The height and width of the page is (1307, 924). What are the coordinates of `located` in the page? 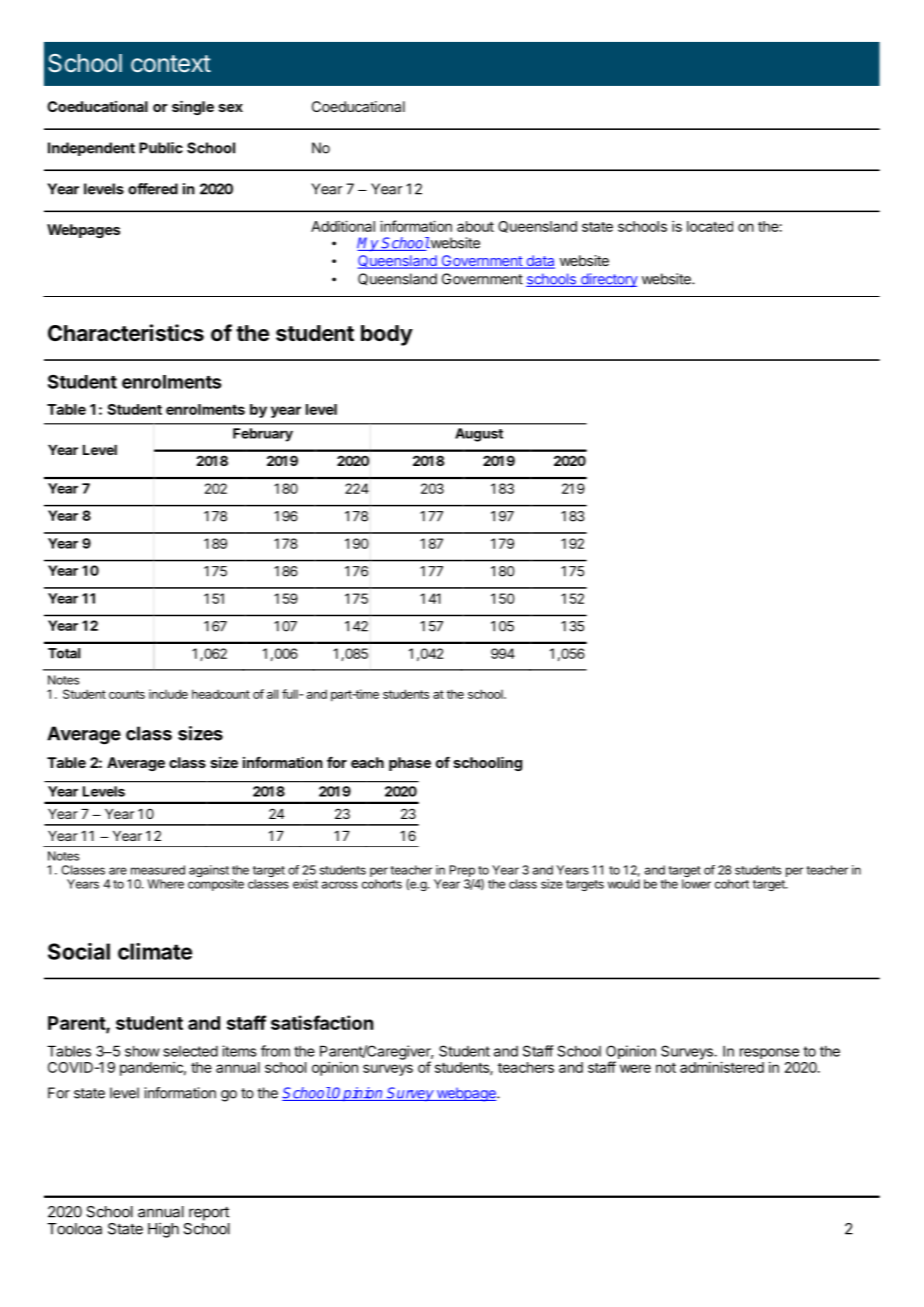 It's located at (710, 226).
